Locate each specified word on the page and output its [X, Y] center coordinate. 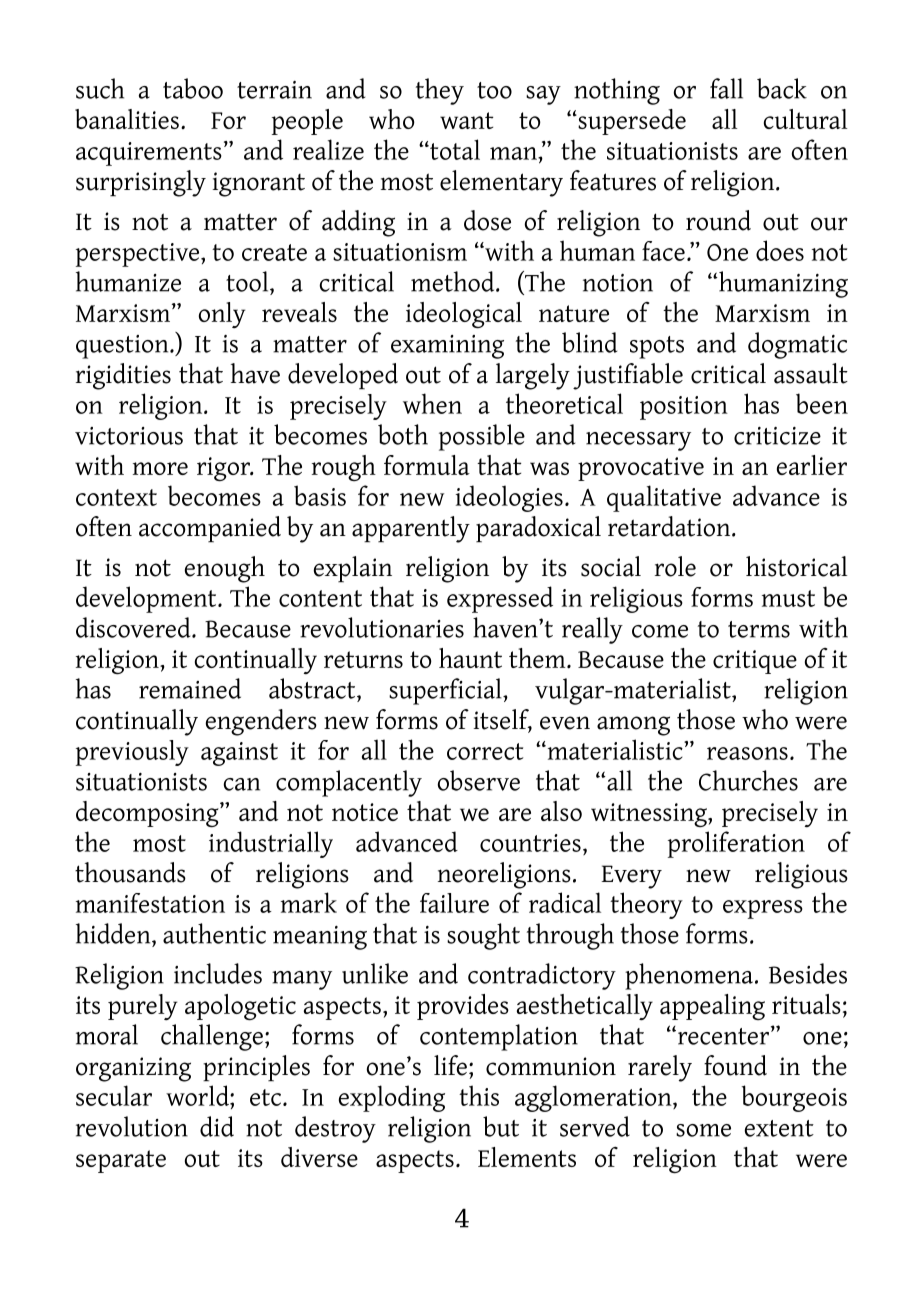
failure [454, 903]
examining [447, 347]
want [467, 120]
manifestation [150, 903]
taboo [193, 88]
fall [726, 88]
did [217, 1126]
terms [759, 629]
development [147, 599]
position [684, 408]
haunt [470, 658]
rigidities [123, 376]
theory [646, 905]
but [501, 1126]
